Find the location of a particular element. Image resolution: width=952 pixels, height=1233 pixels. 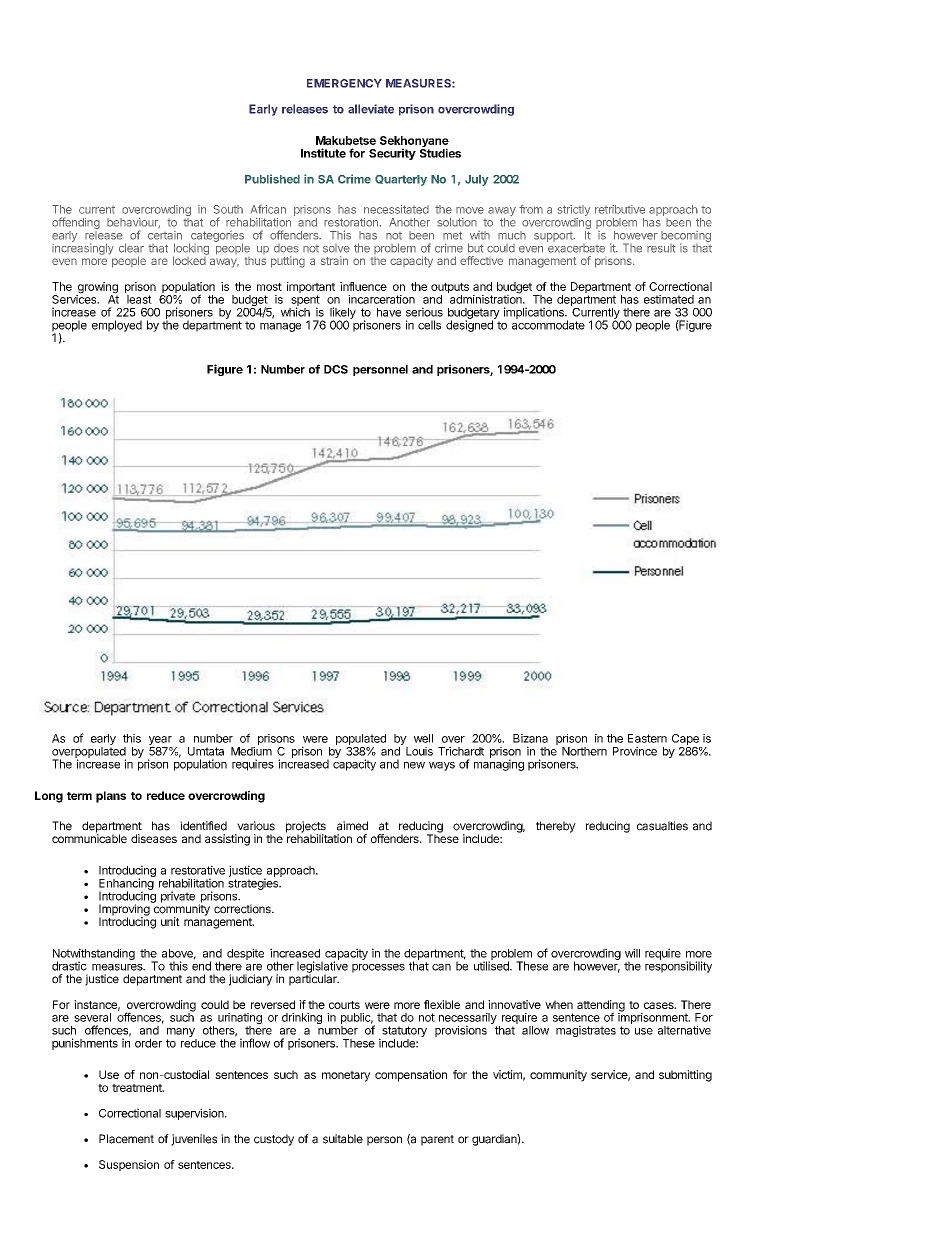

accommodate is located at coordinates (548, 324).
